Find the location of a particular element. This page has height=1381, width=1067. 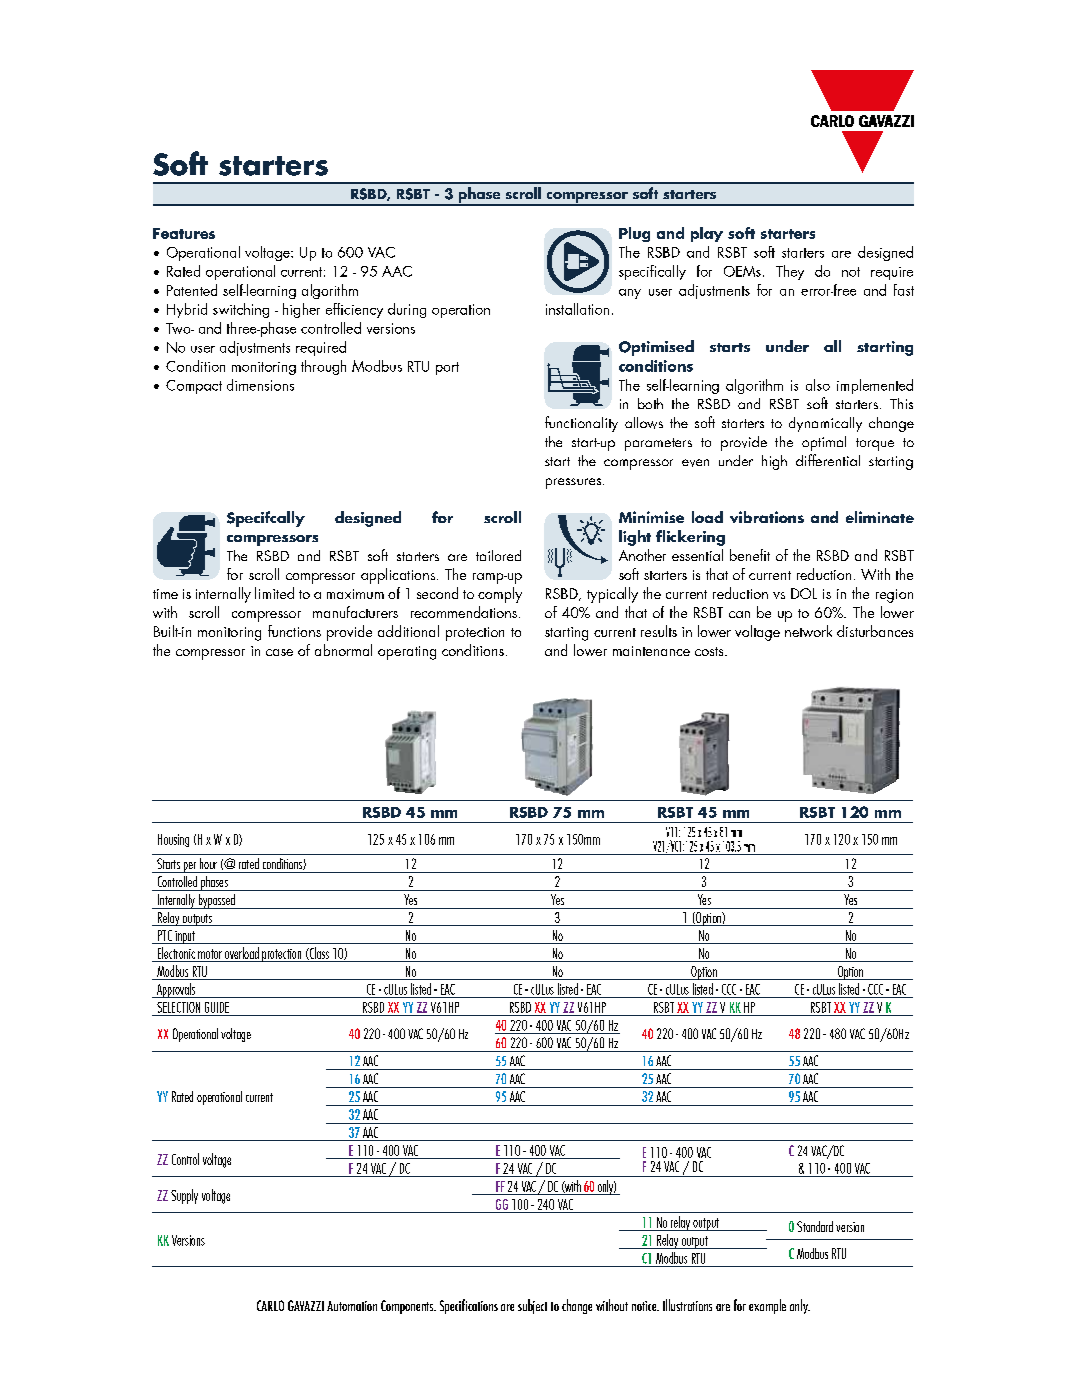

installation is located at coordinates (577, 309).
